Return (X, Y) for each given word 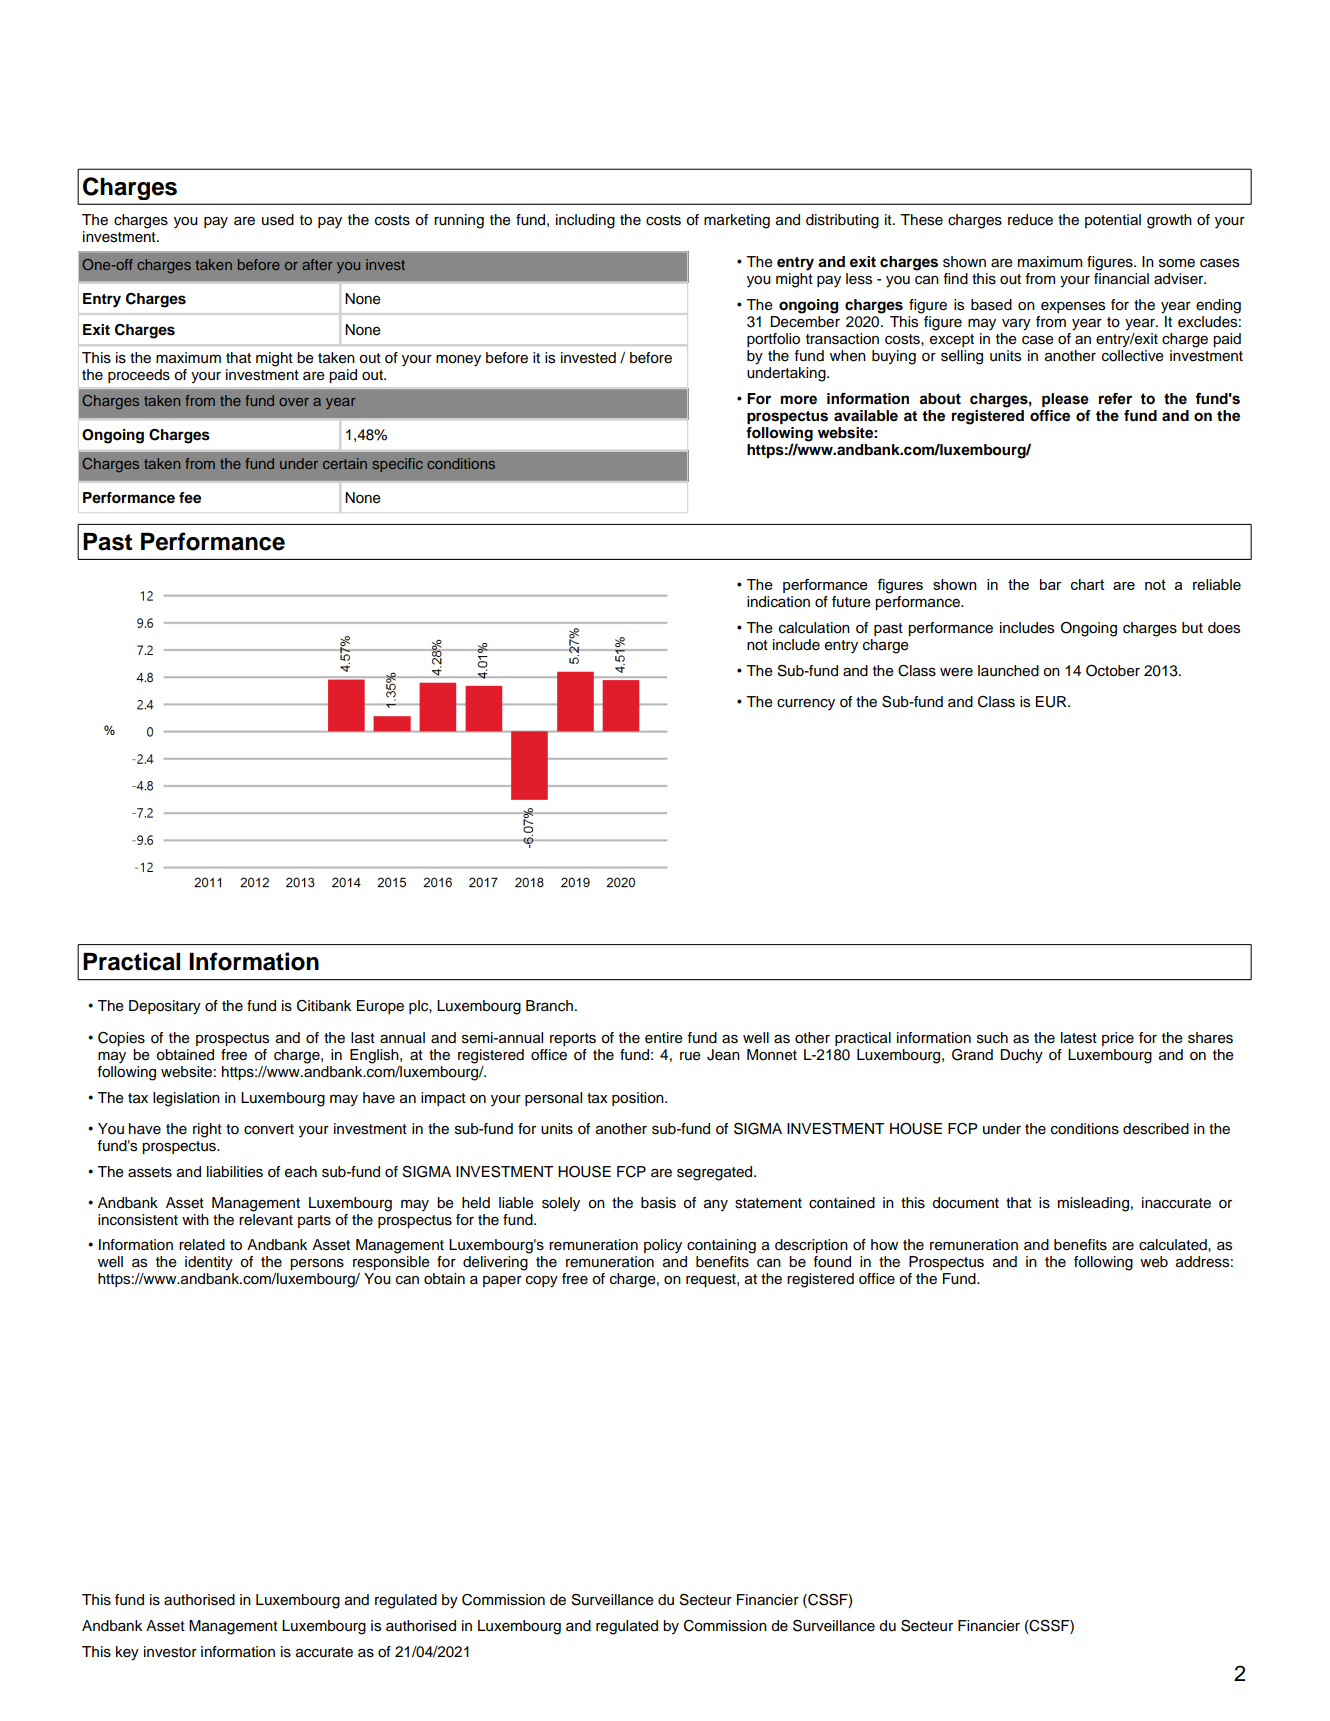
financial (1121, 278)
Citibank (324, 1006)
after (317, 264)
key (127, 1653)
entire (664, 1038)
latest (1079, 1038)
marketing (737, 221)
